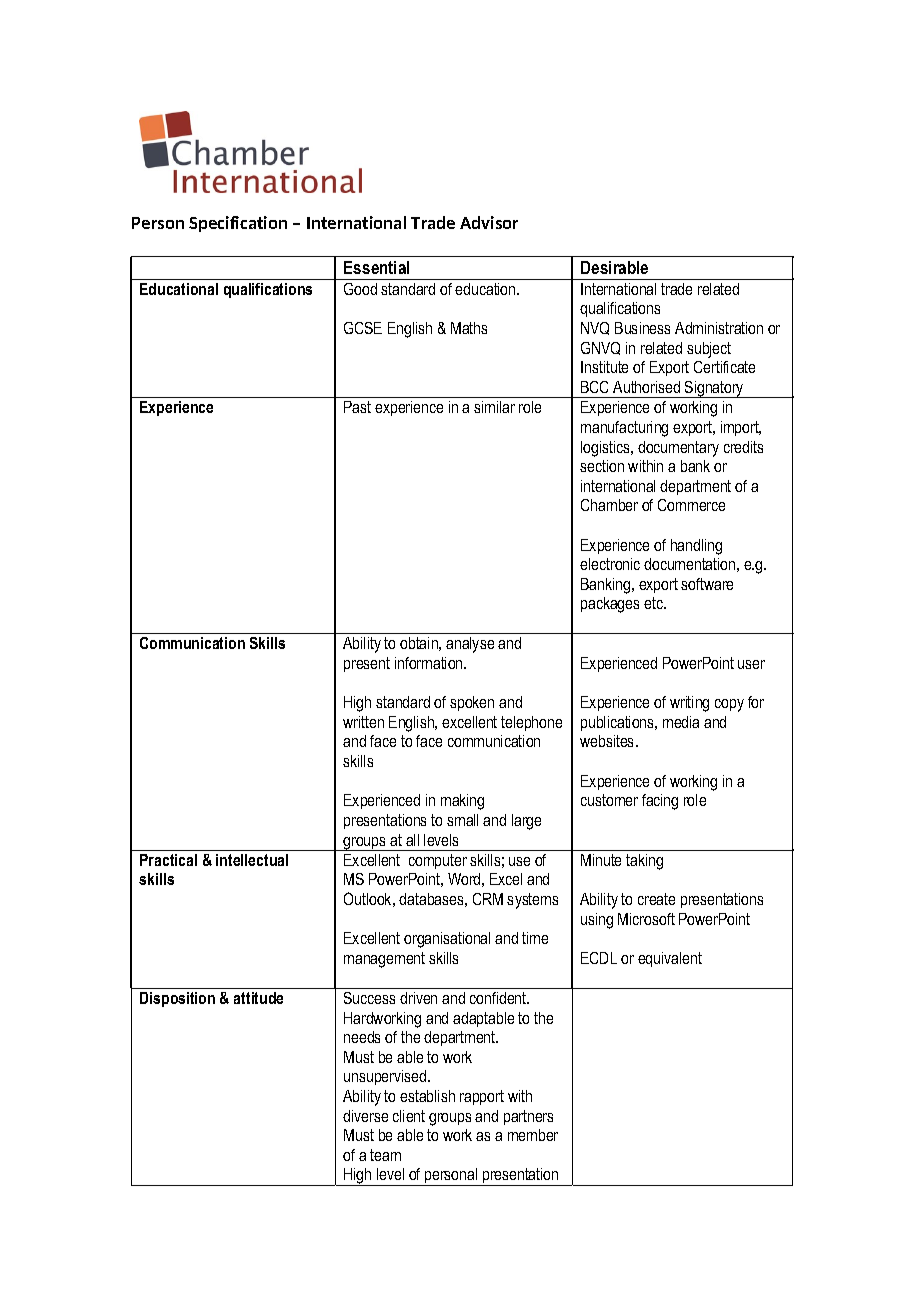  What do you see at coordinates (610, 564) in the page?
I see `electronic` at bounding box center [610, 564].
